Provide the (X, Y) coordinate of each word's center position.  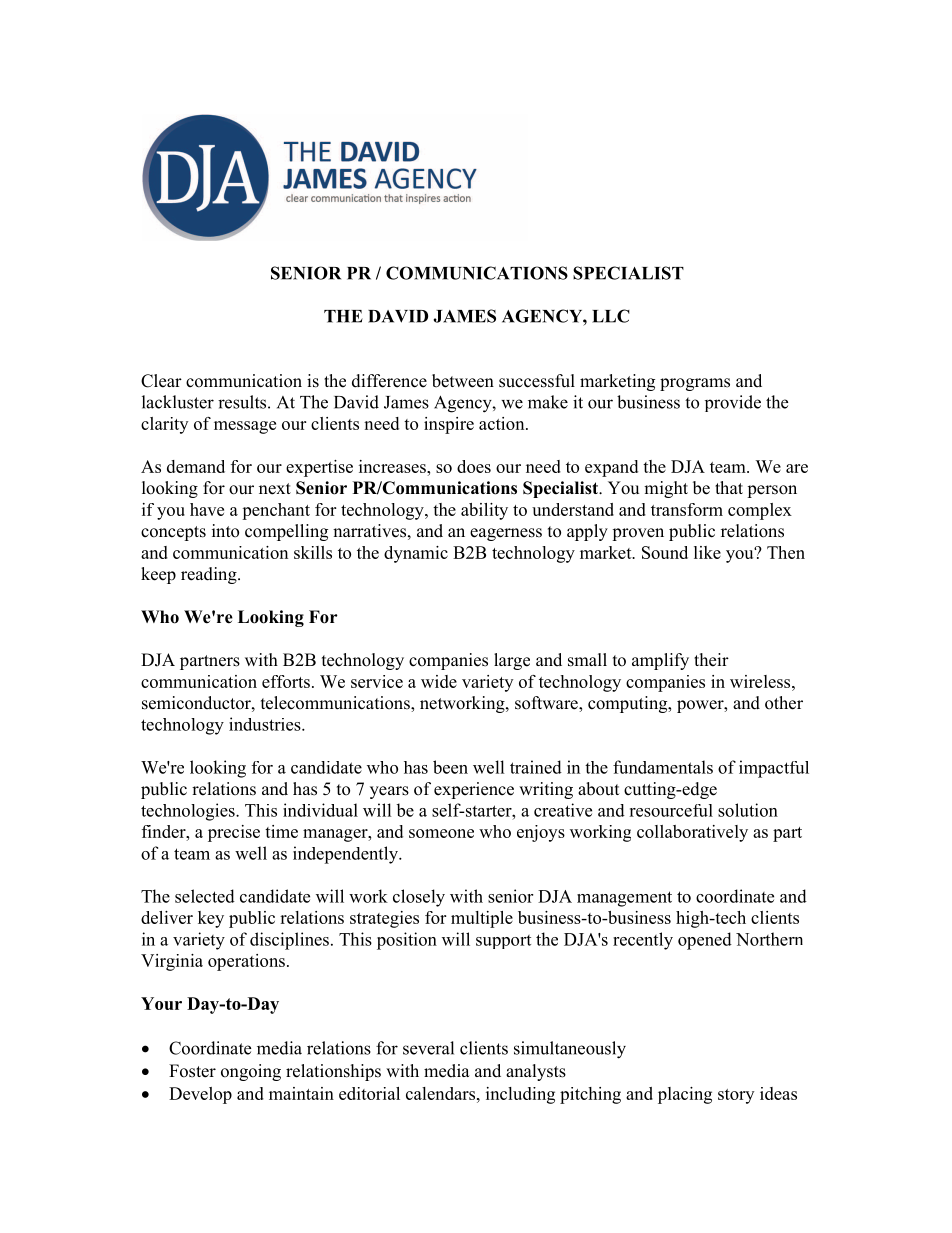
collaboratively (692, 833)
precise (234, 833)
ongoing (251, 1072)
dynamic (416, 554)
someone (441, 833)
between (463, 381)
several (428, 1048)
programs (695, 384)
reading (210, 575)
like (707, 552)
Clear (161, 381)
